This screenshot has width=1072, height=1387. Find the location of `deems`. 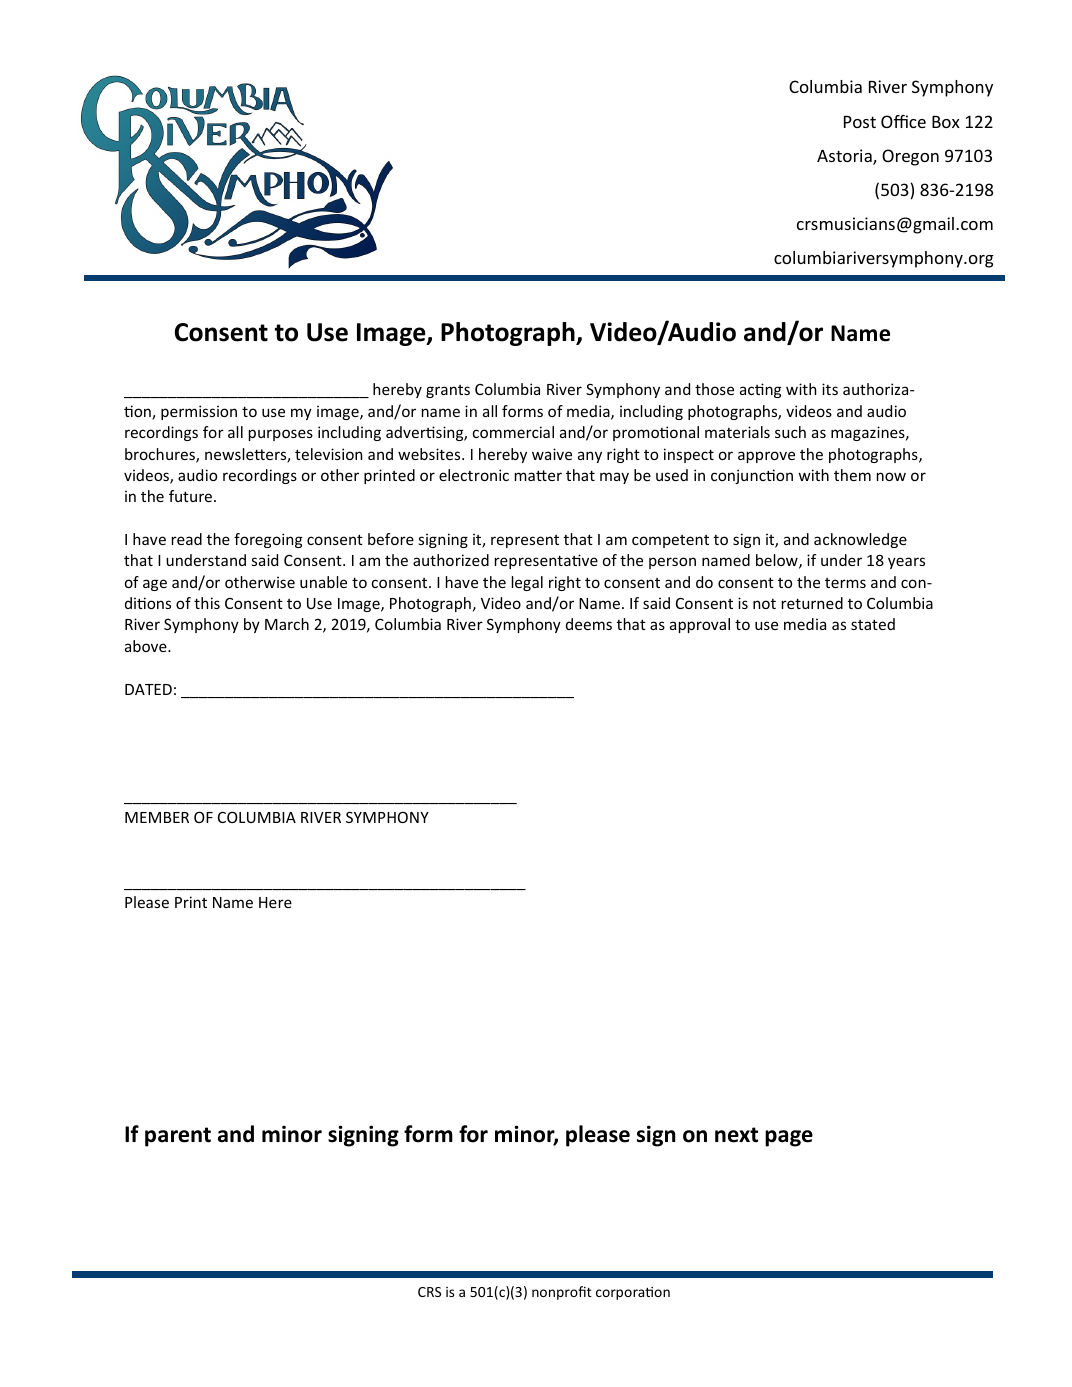

deems is located at coordinates (589, 624).
